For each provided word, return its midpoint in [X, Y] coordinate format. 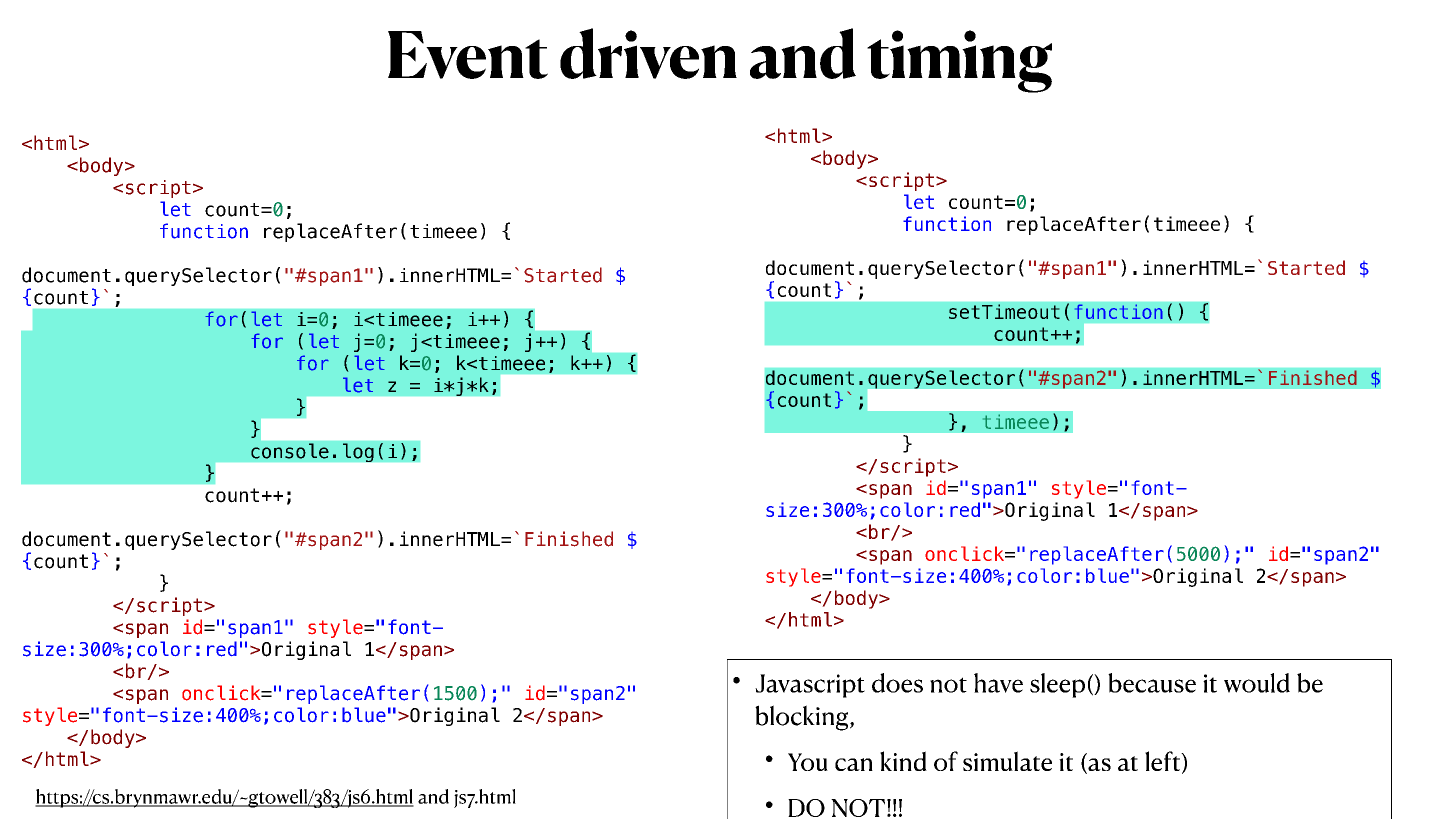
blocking [803, 718]
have [998, 683]
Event [468, 55]
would [1257, 683]
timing [959, 61]
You [808, 762]
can [854, 764]
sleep [1057, 685]
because [1152, 683]
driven [648, 53]
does [897, 683]
